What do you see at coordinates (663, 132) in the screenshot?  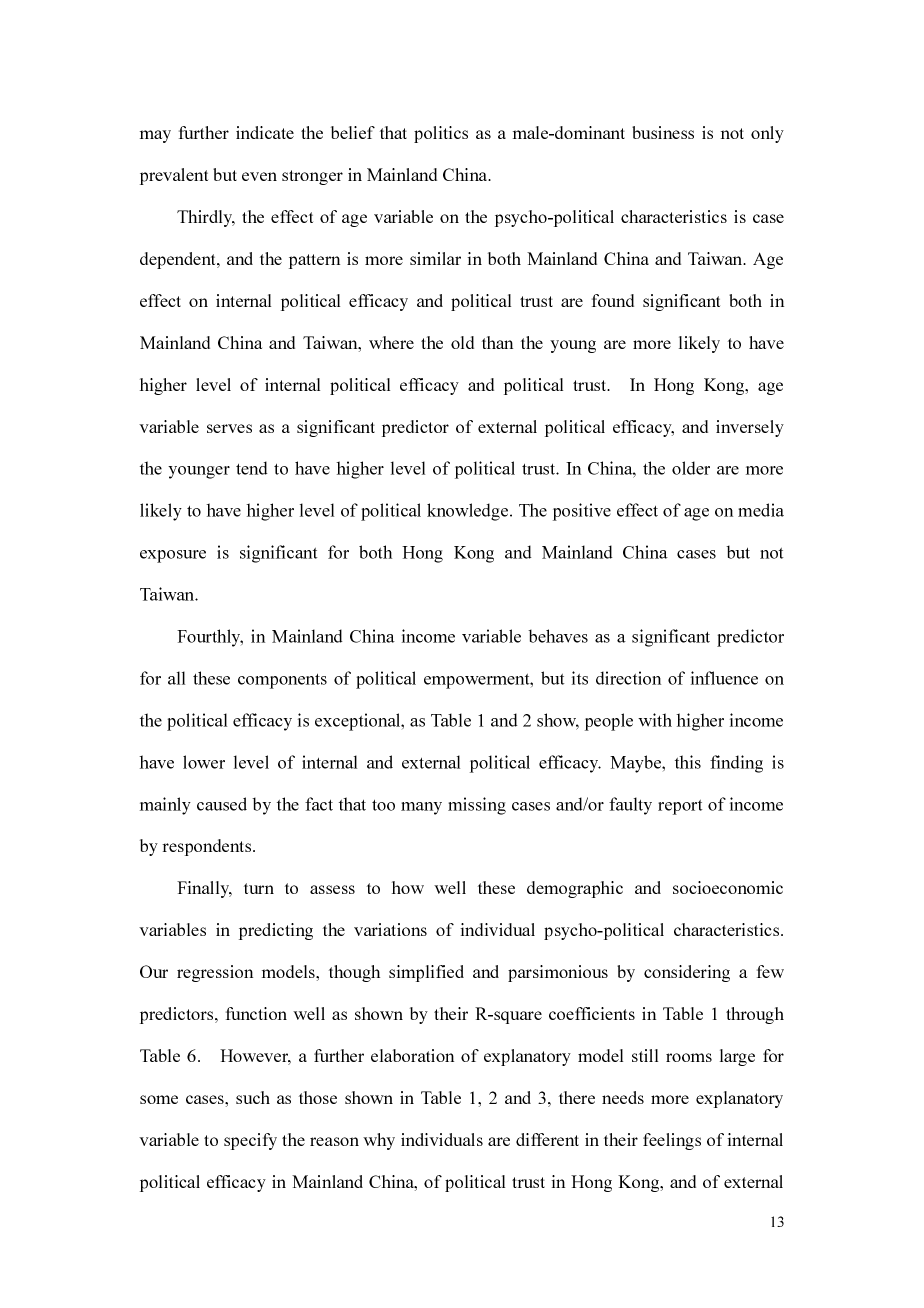 I see `business` at bounding box center [663, 132].
